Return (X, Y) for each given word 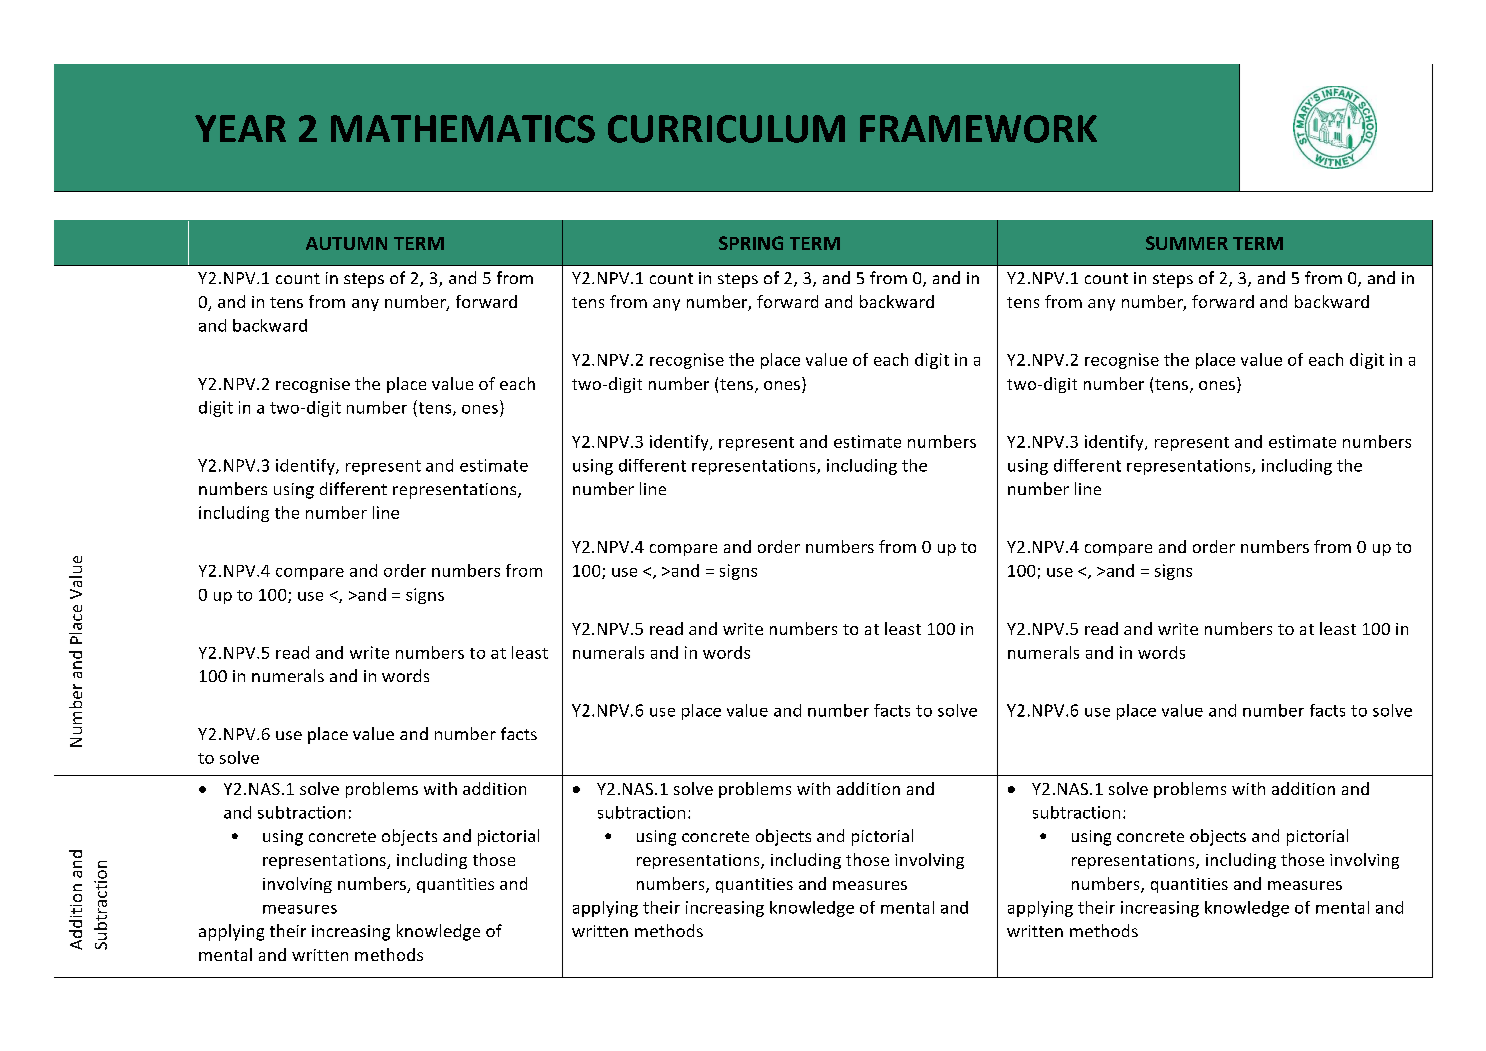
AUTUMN (346, 243)
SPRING (751, 243)
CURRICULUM (726, 129)
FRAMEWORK (978, 129)
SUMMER (1187, 243)
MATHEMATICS (463, 129)
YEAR (240, 128)
